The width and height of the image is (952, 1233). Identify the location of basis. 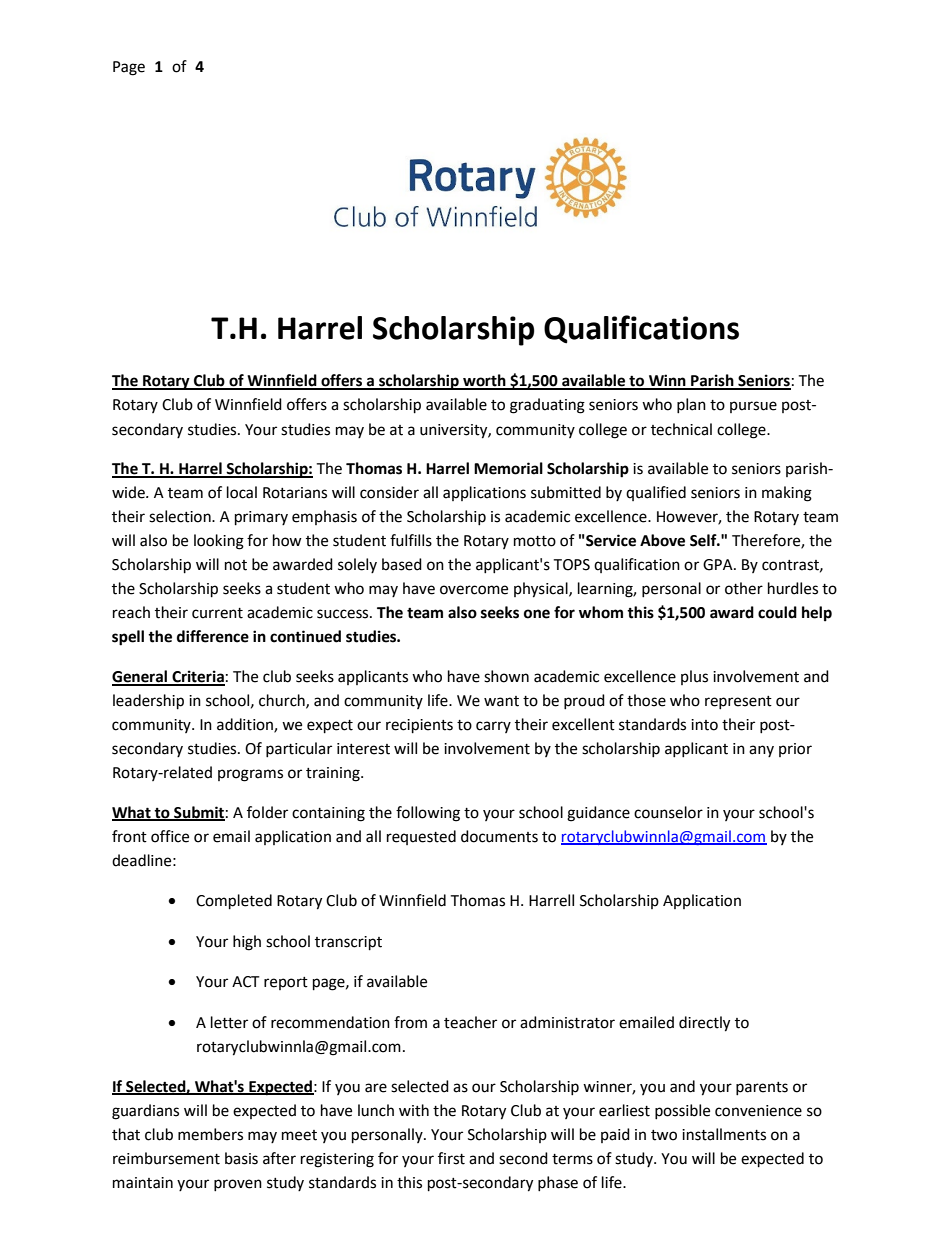
(241, 1158).
